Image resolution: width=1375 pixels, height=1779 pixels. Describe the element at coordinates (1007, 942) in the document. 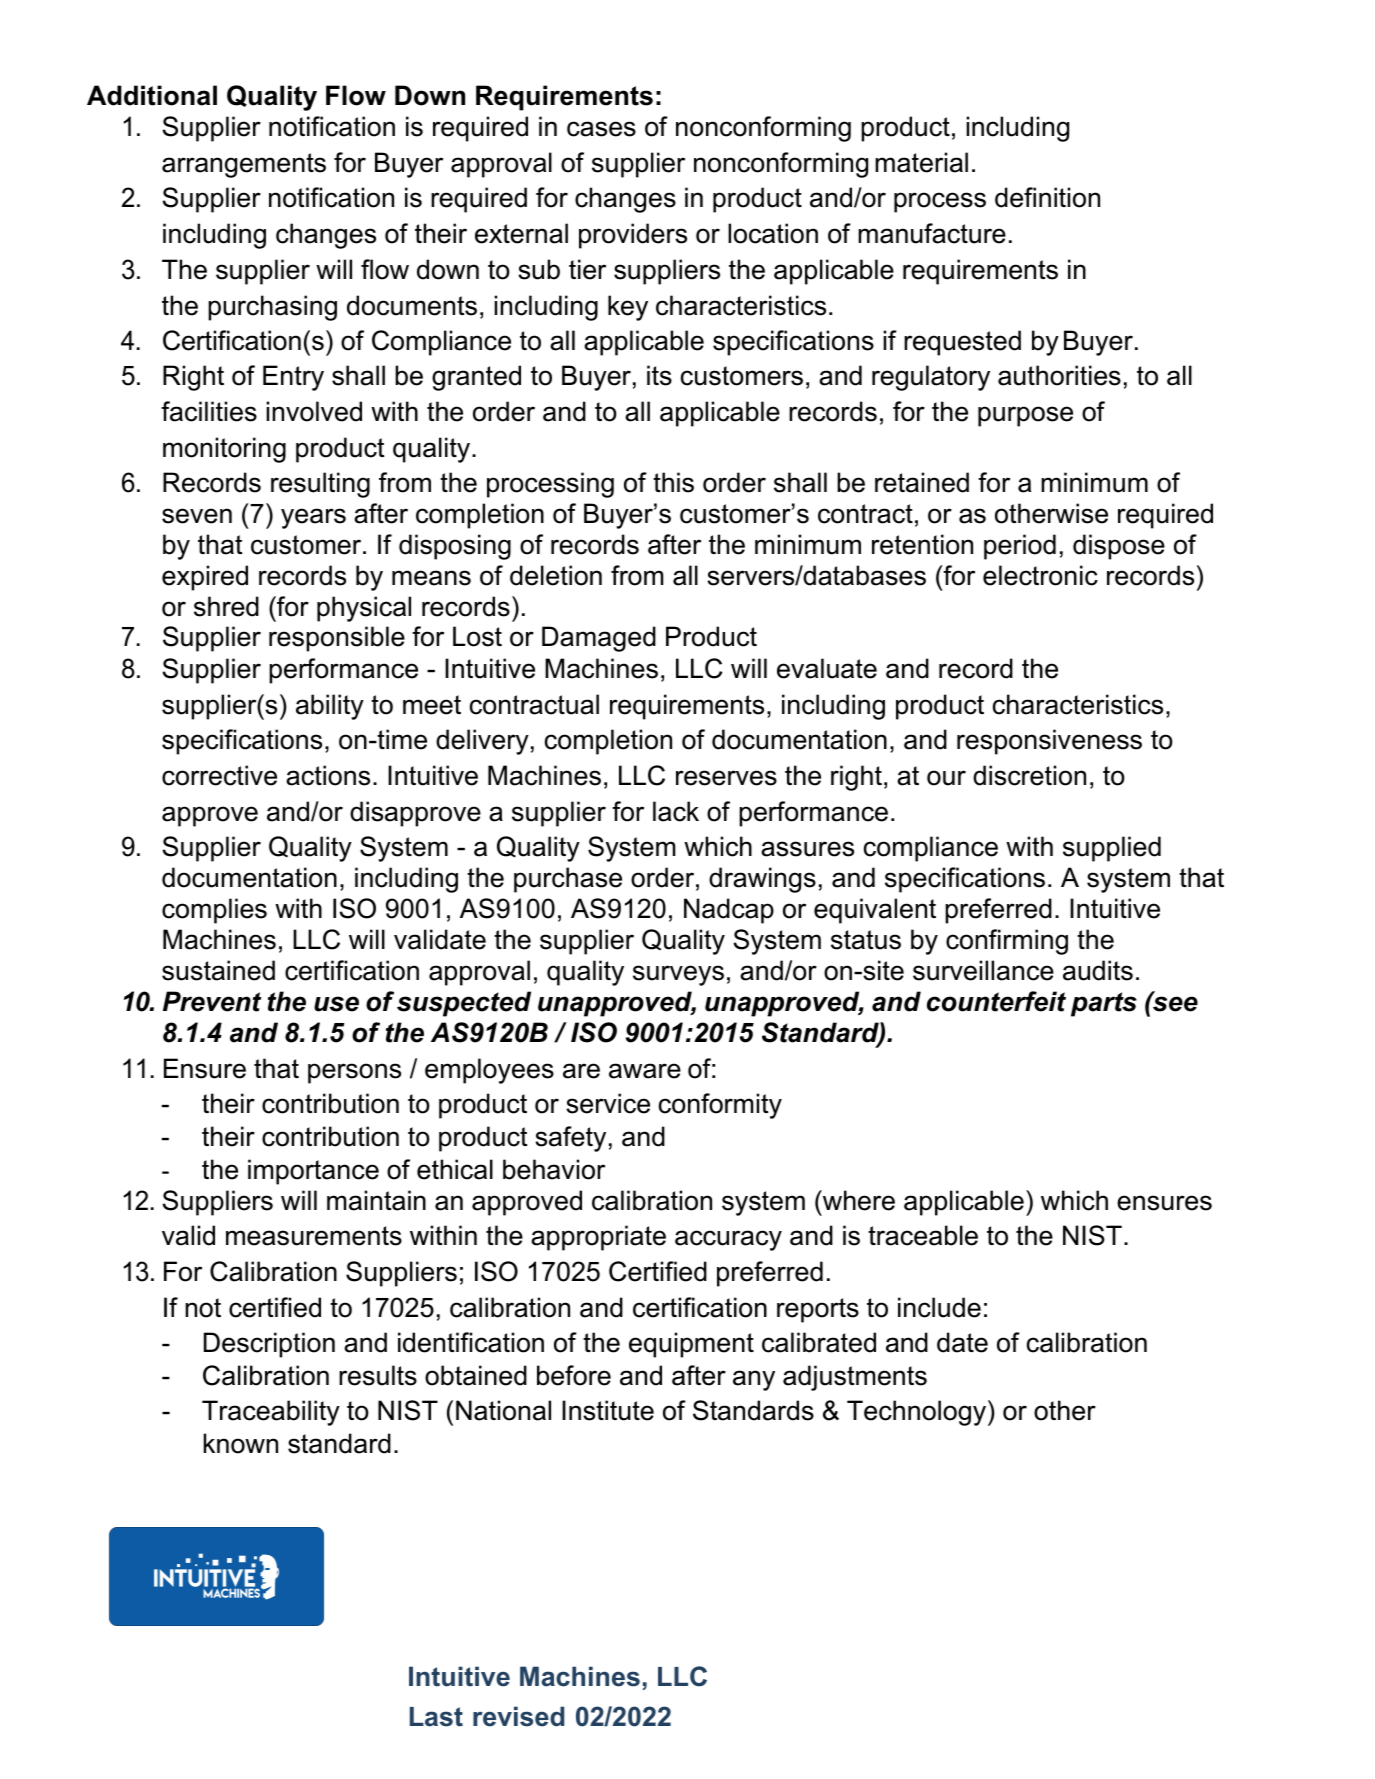

I see `confirming` at that location.
